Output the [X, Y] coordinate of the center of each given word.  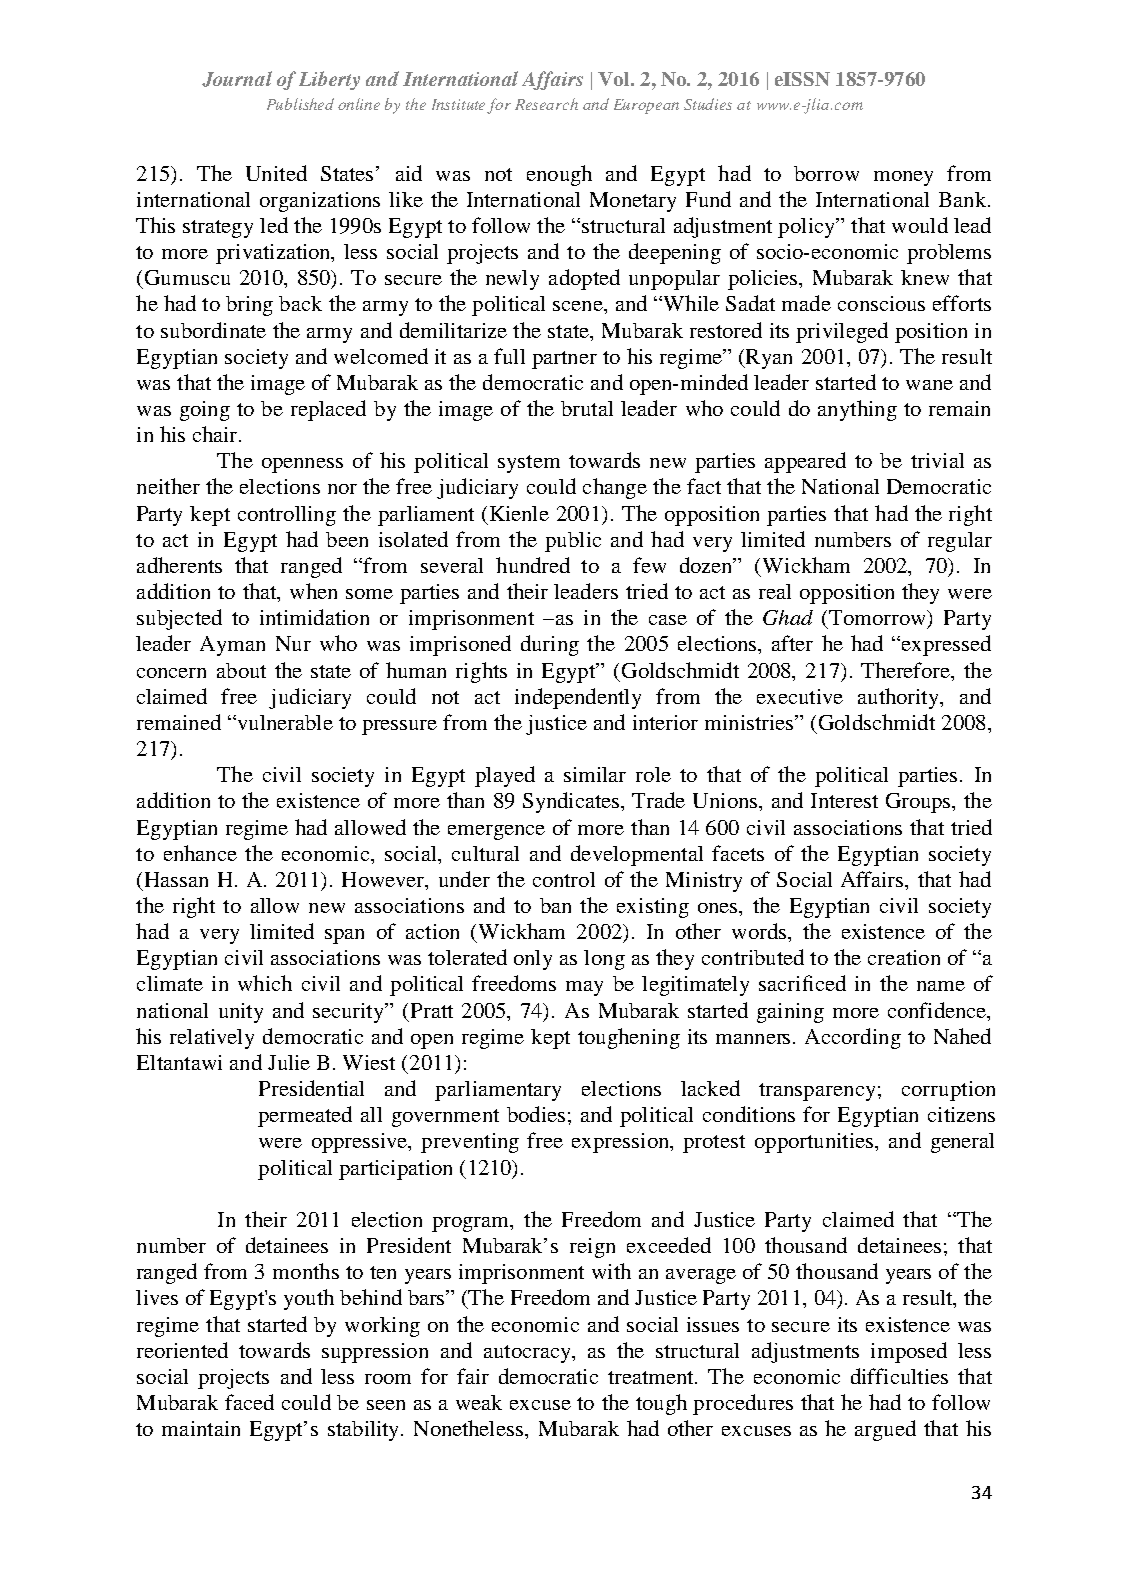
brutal [587, 408]
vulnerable [284, 722]
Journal [237, 79]
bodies [536, 1114]
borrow [826, 173]
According [853, 1038]
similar [595, 774]
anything [857, 410]
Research [546, 104]
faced [249, 1402]
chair [216, 434]
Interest [844, 800]
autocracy [528, 1354]
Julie [289, 1062]
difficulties [899, 1376]
